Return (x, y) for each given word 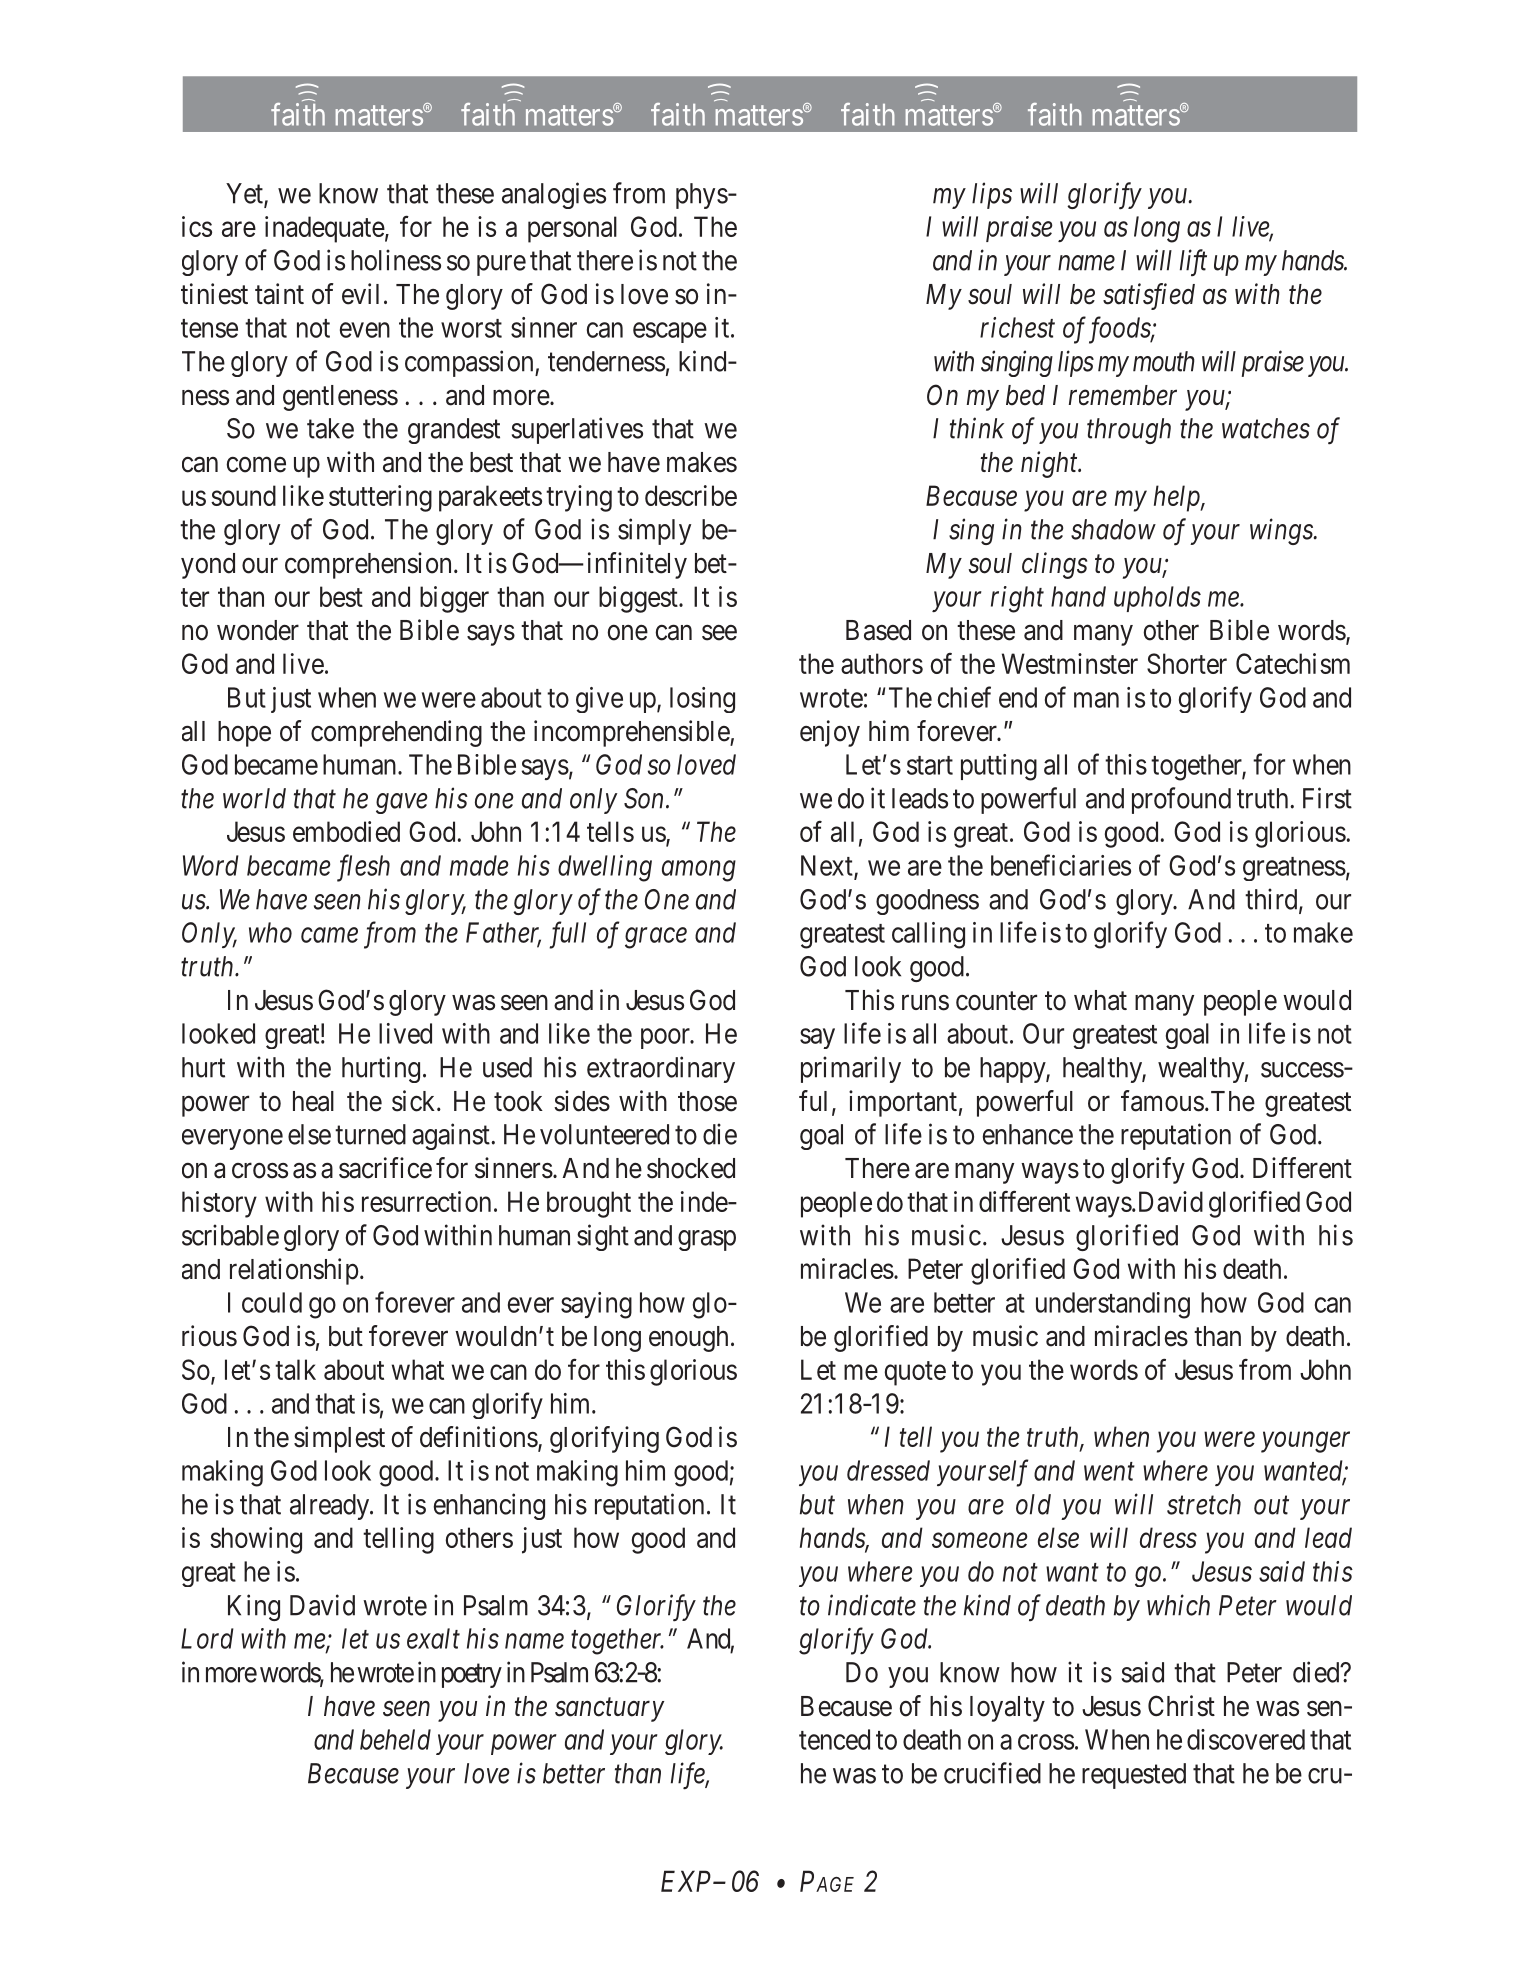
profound (1181, 800)
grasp (707, 1240)
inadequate (325, 229)
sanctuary (609, 1710)
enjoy (830, 733)
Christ (1181, 1706)
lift (1193, 262)
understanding (1113, 1305)
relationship (294, 1271)
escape (670, 332)
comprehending (396, 733)
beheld (395, 1739)
